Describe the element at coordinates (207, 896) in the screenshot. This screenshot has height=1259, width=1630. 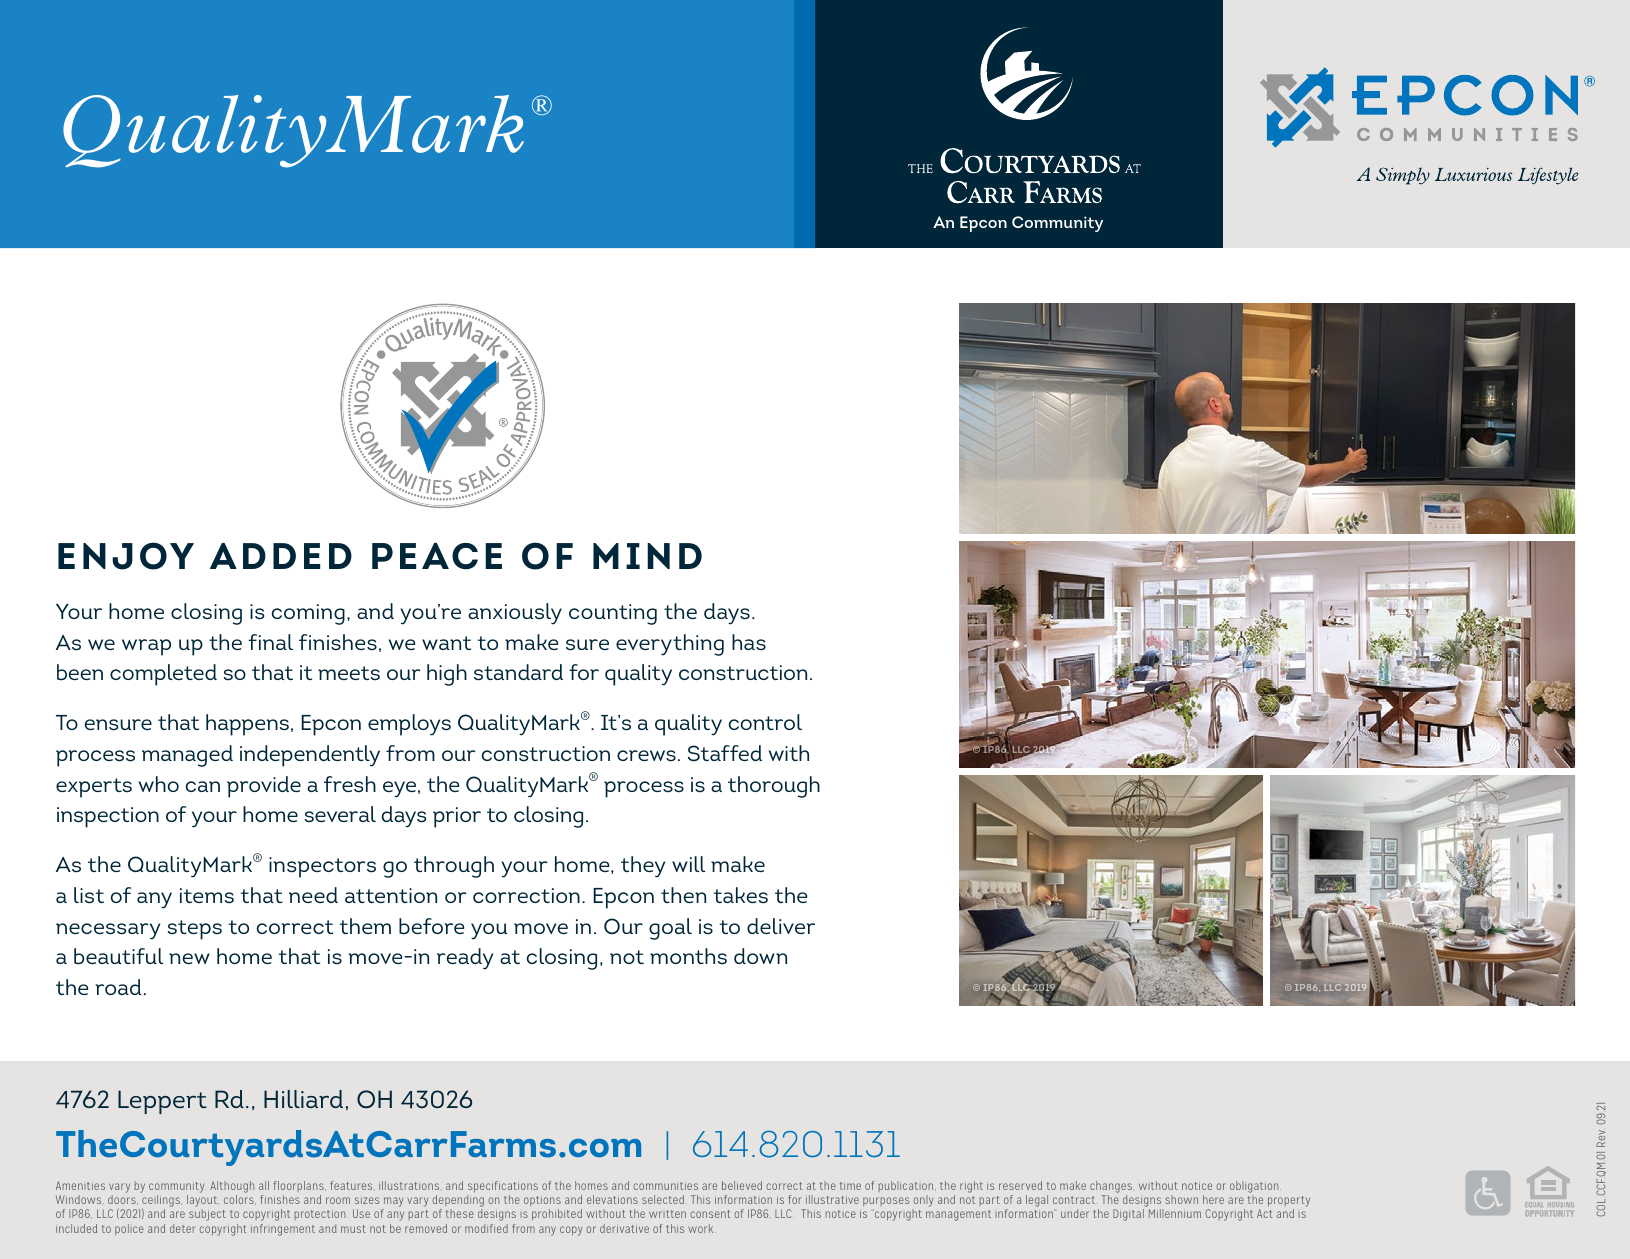
I see `items` at that location.
